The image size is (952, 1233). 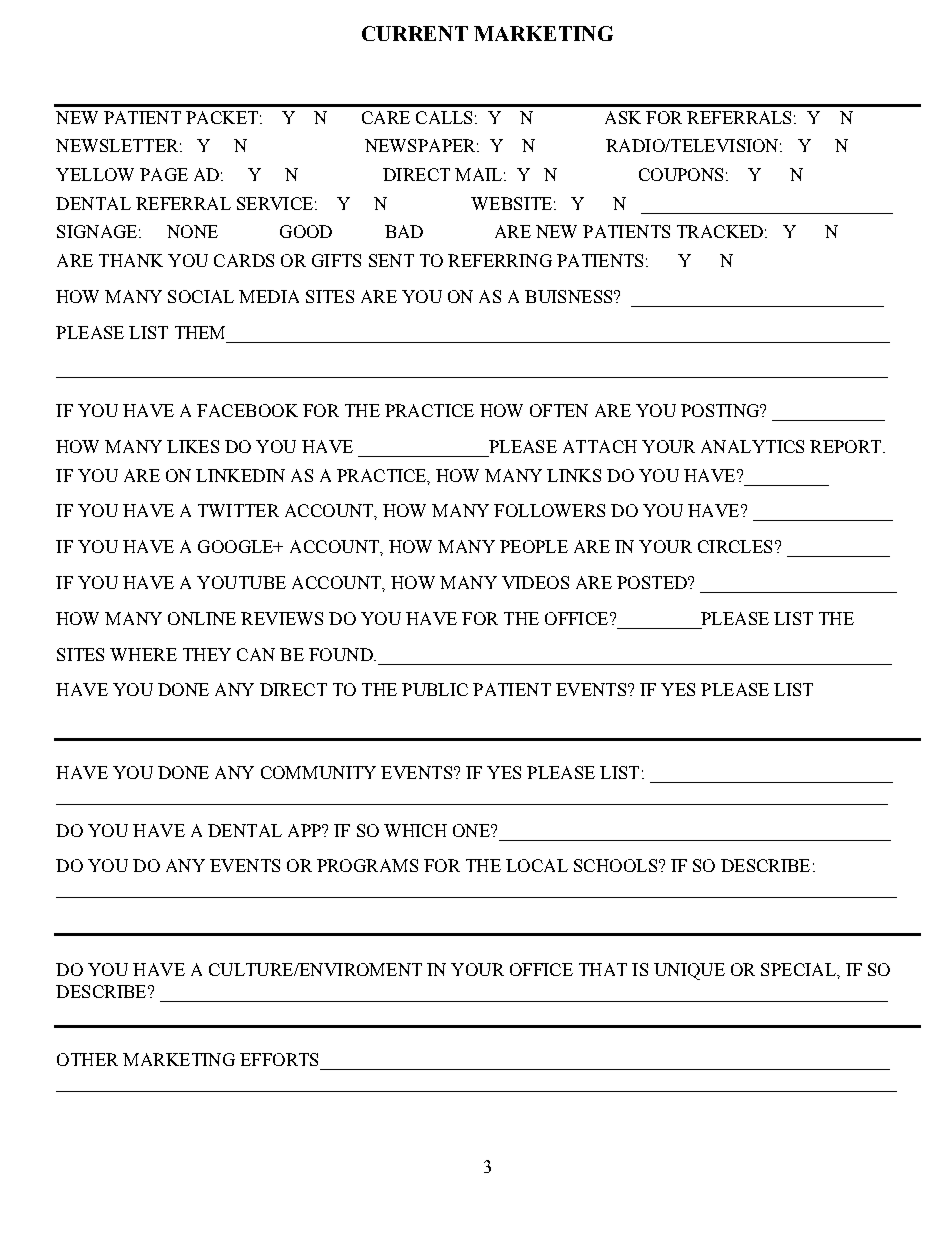 What do you see at coordinates (799, 969) in the image?
I see `SPECIAL` at bounding box center [799, 969].
